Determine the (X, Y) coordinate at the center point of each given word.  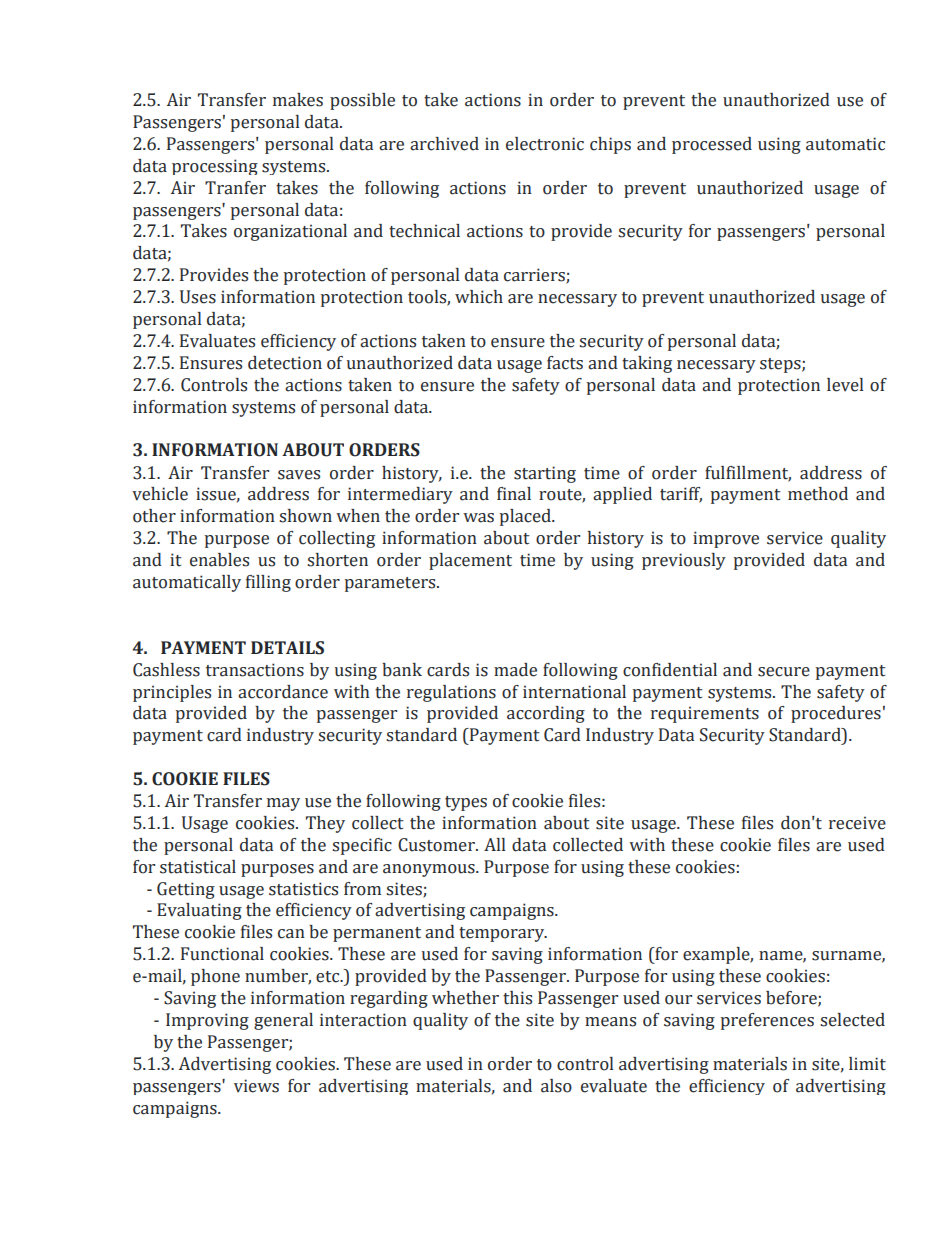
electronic (545, 144)
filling (268, 583)
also (556, 1086)
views (256, 1086)
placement (470, 561)
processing (215, 167)
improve (726, 539)
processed (712, 145)
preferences (767, 1021)
